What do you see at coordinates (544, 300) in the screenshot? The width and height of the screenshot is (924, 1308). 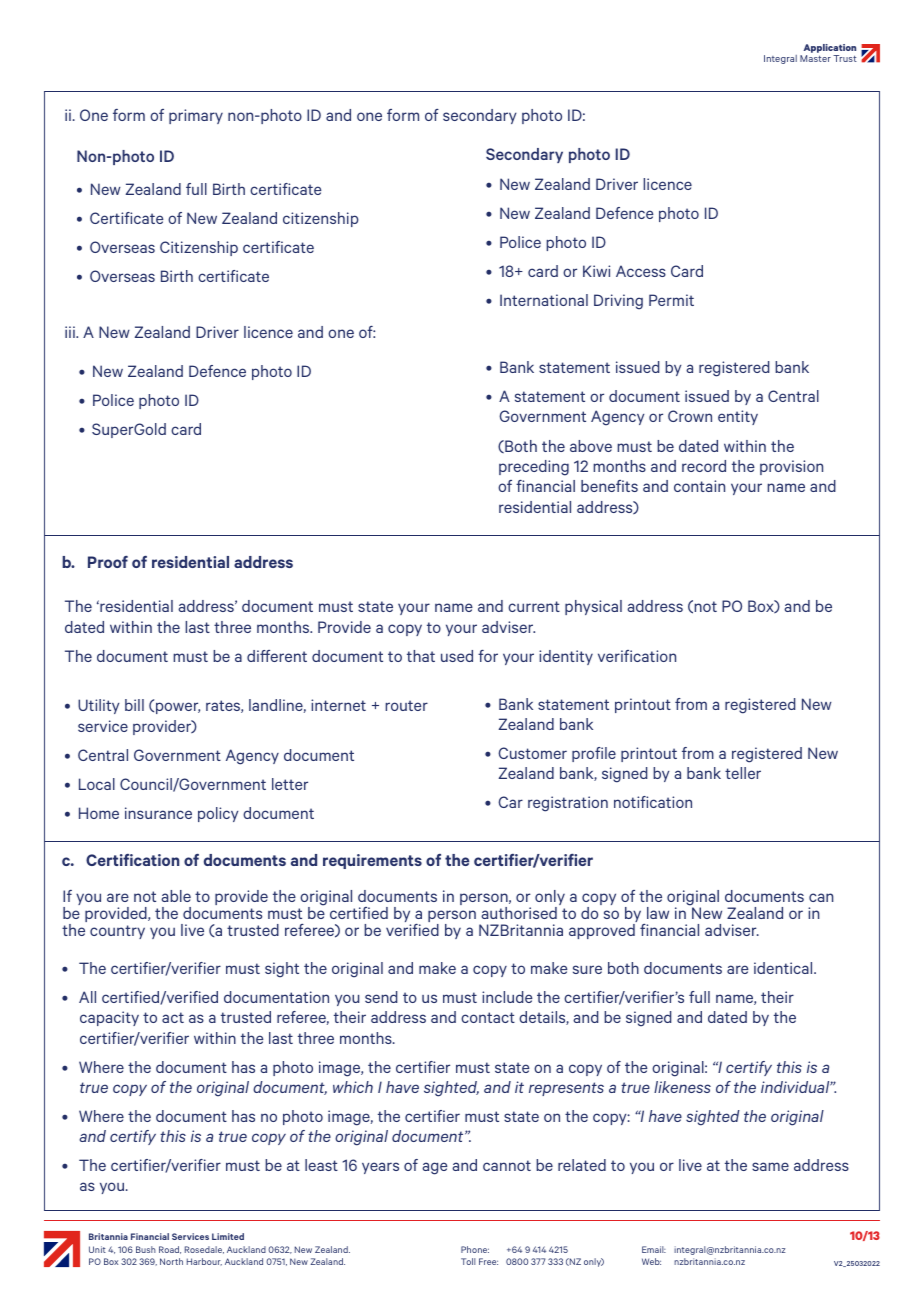 I see `International` at bounding box center [544, 300].
